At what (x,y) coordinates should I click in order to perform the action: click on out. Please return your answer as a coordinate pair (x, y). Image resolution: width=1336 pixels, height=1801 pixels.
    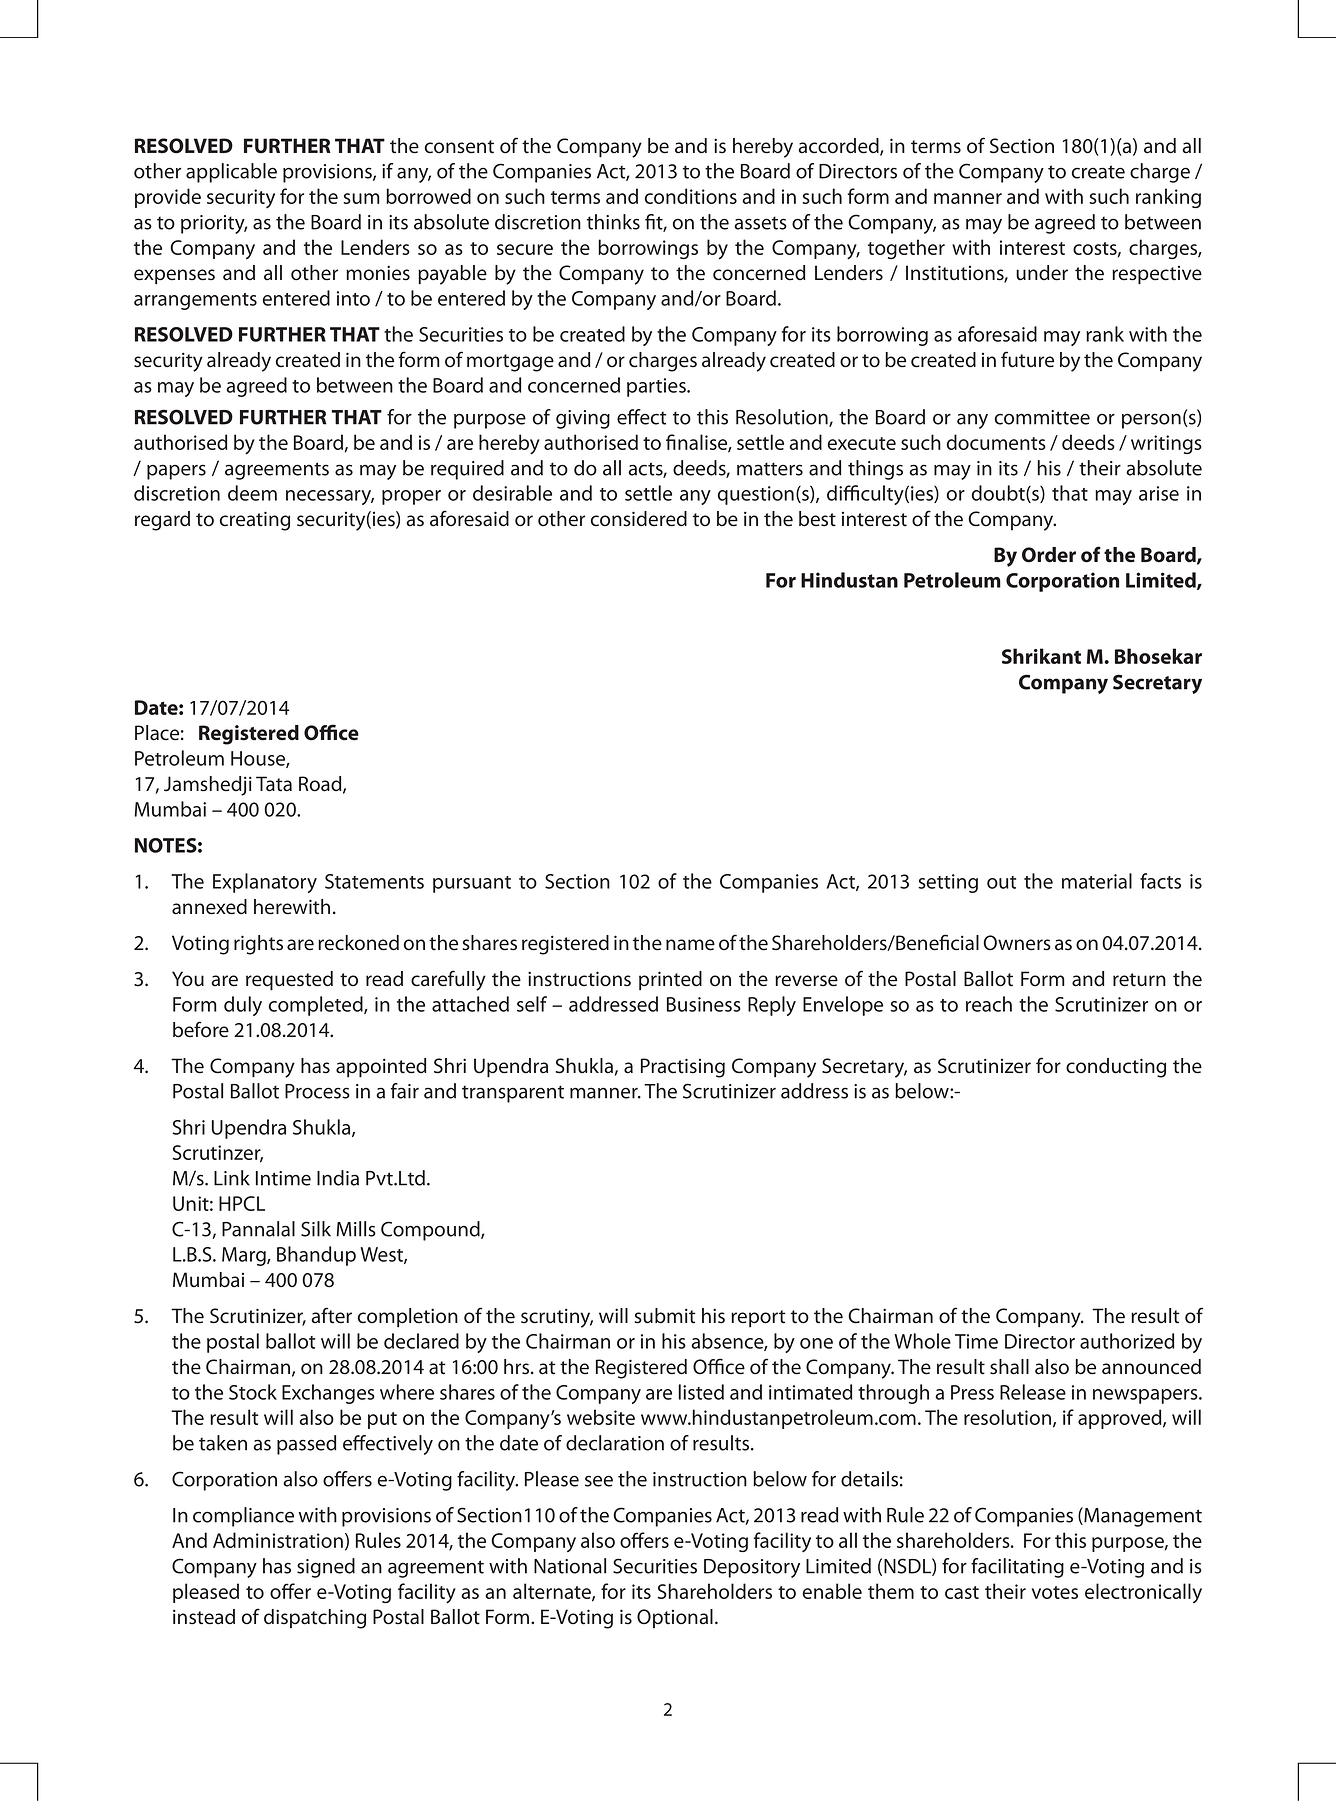
    Looking at the image, I should click on (1001, 882).
